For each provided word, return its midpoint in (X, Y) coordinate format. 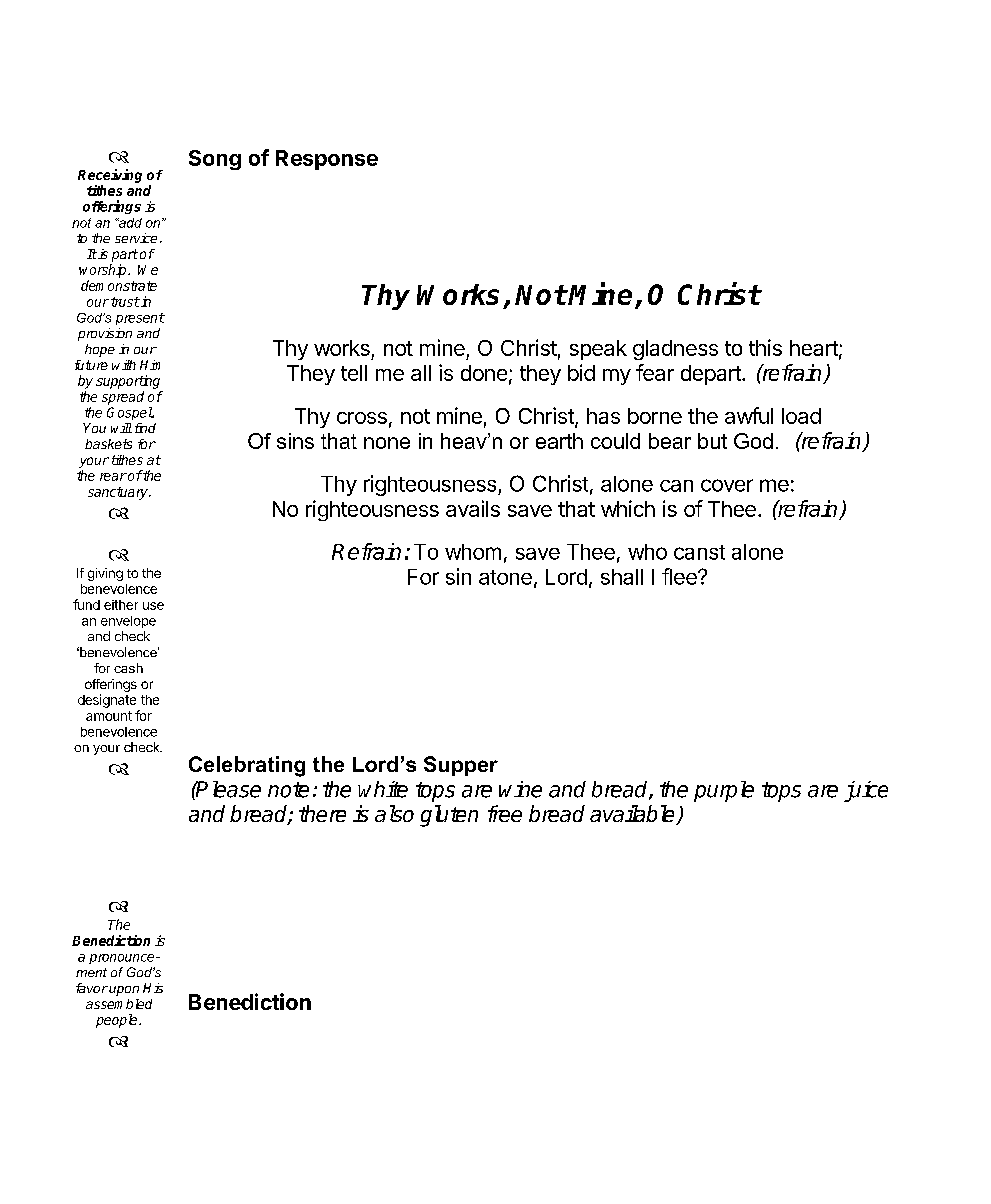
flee (680, 576)
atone (505, 577)
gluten (449, 816)
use (153, 606)
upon (124, 991)
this (765, 347)
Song (215, 160)
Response (327, 160)
